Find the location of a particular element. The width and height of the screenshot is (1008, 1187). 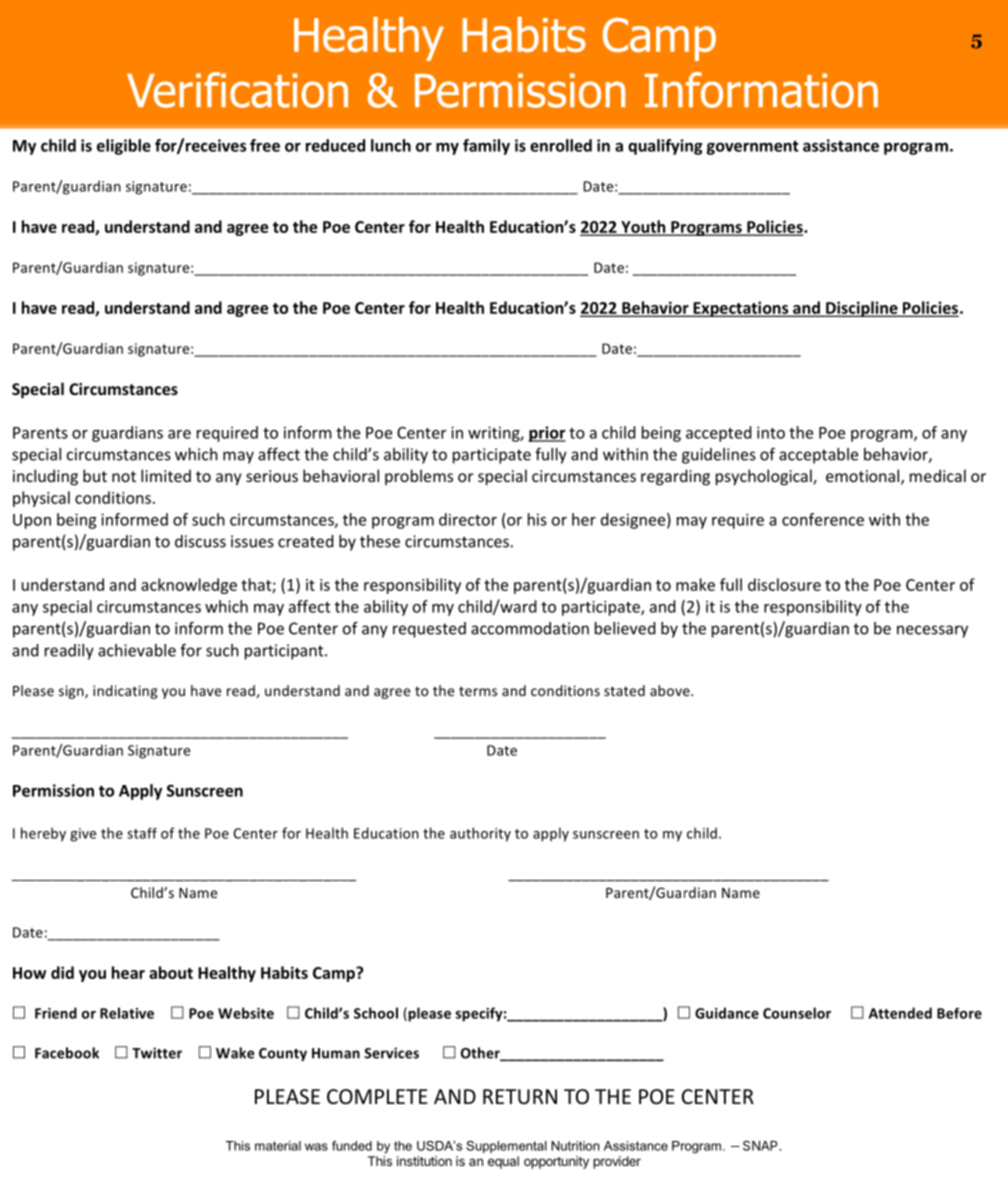

Supplemental is located at coordinates (506, 1147).
